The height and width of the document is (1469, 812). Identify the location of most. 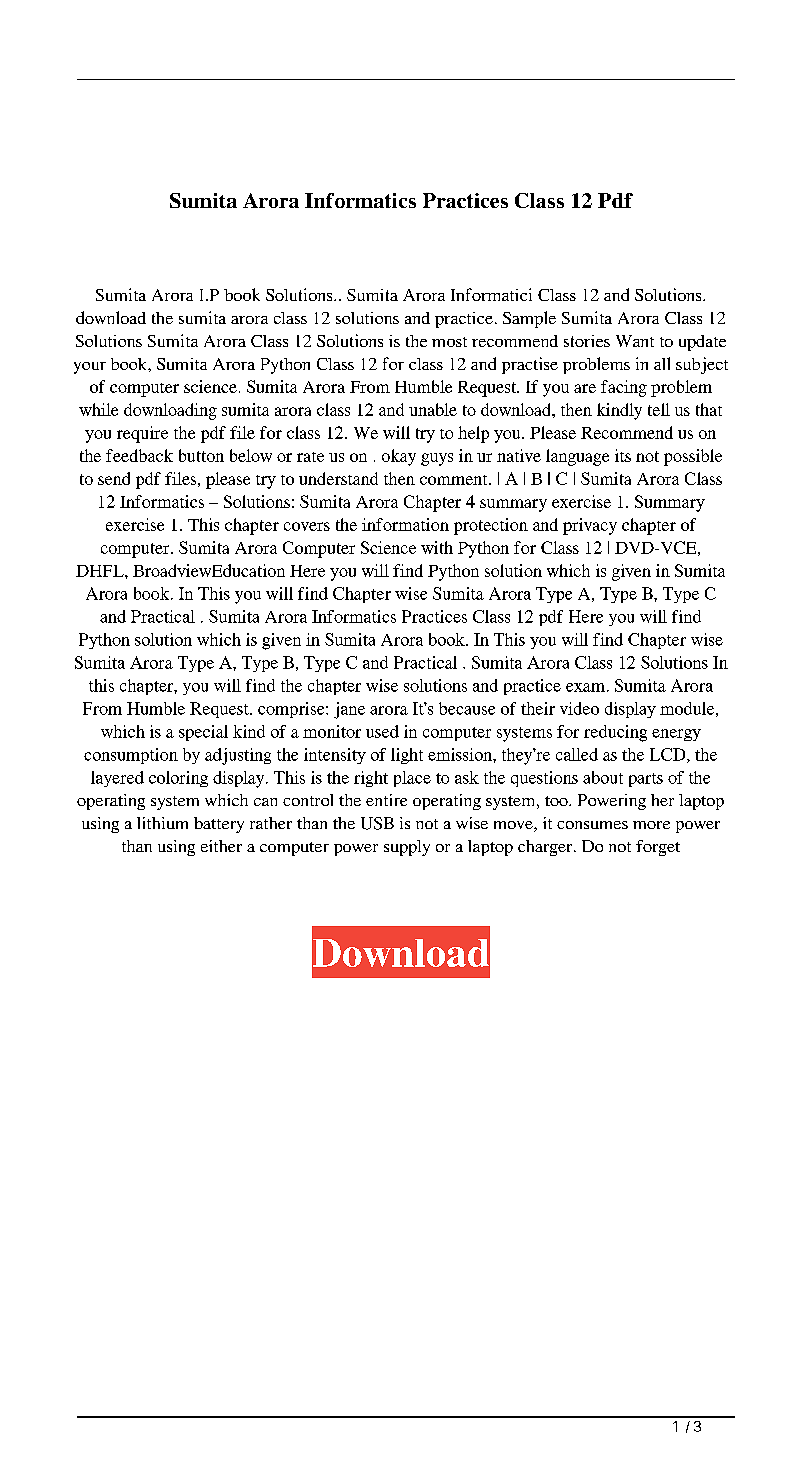
(449, 342).
